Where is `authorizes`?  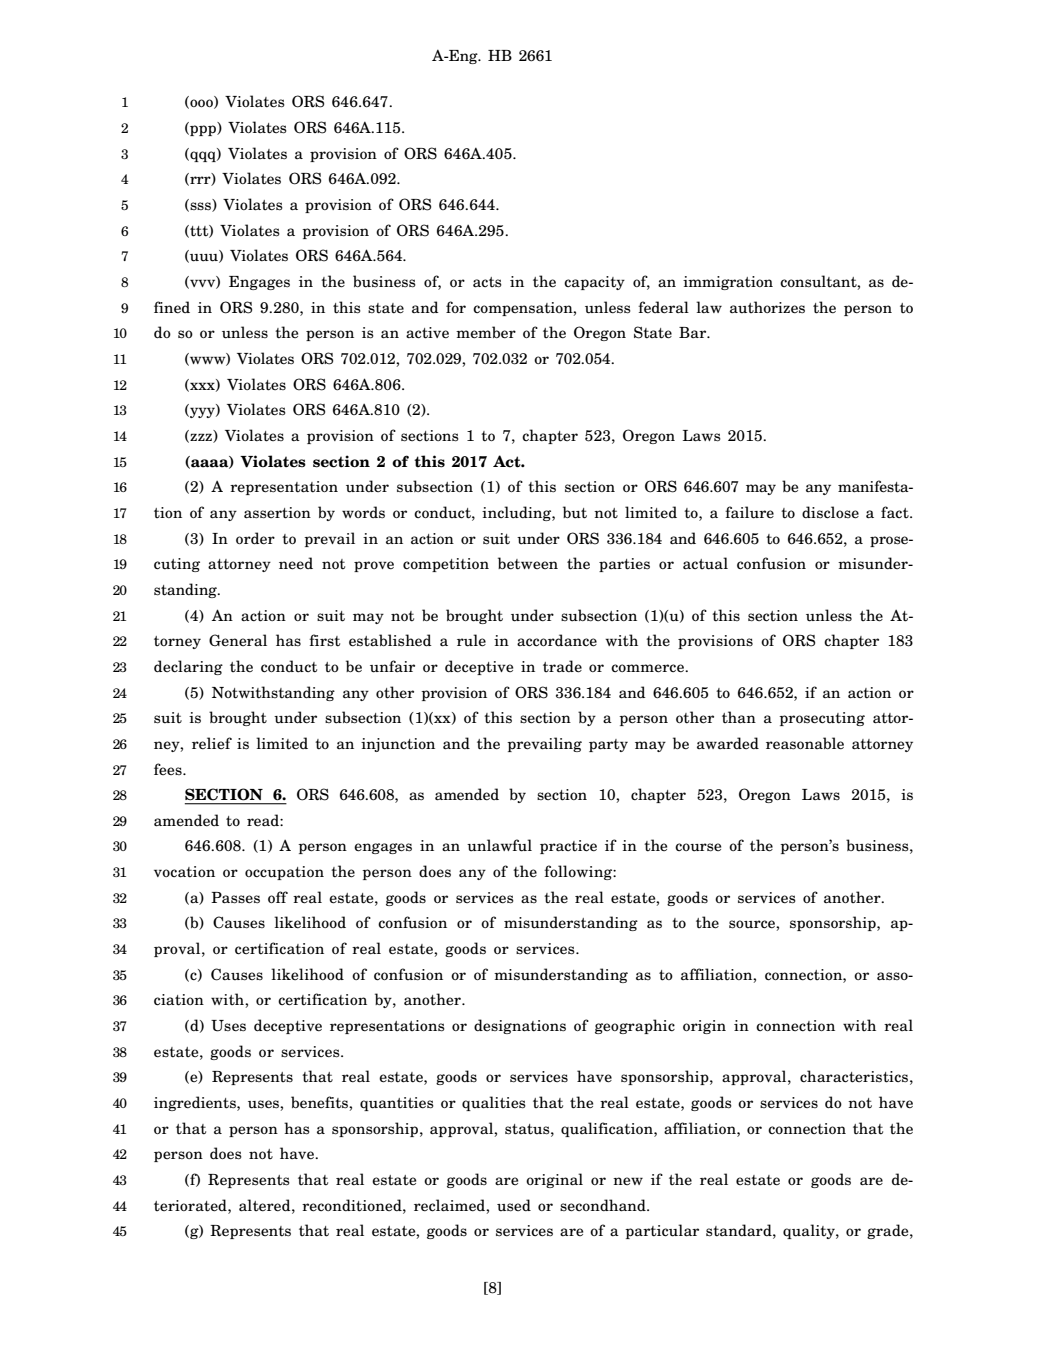
authorizes is located at coordinates (767, 307).
